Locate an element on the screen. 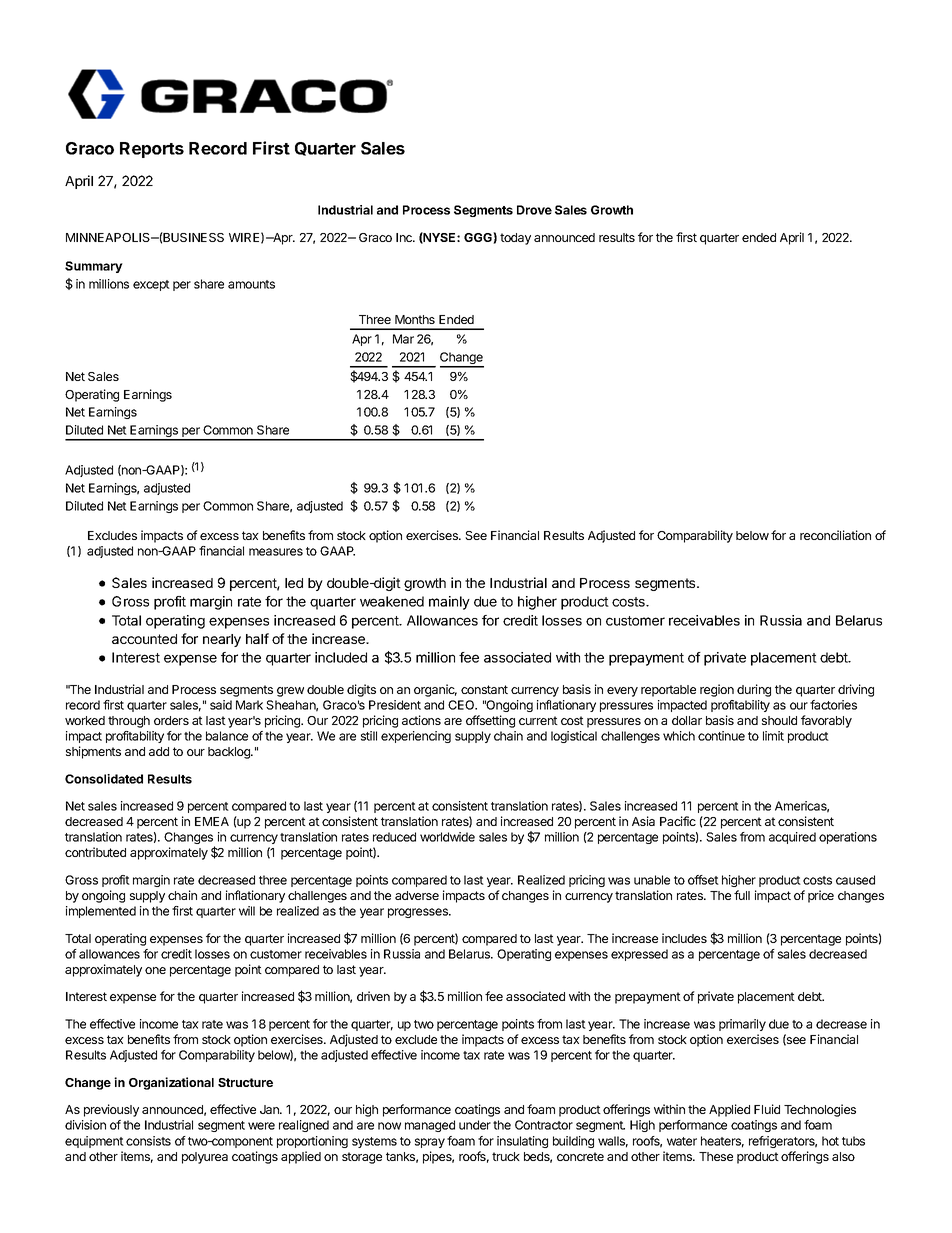 The image size is (952, 1233). consists is located at coordinates (148, 1141).
